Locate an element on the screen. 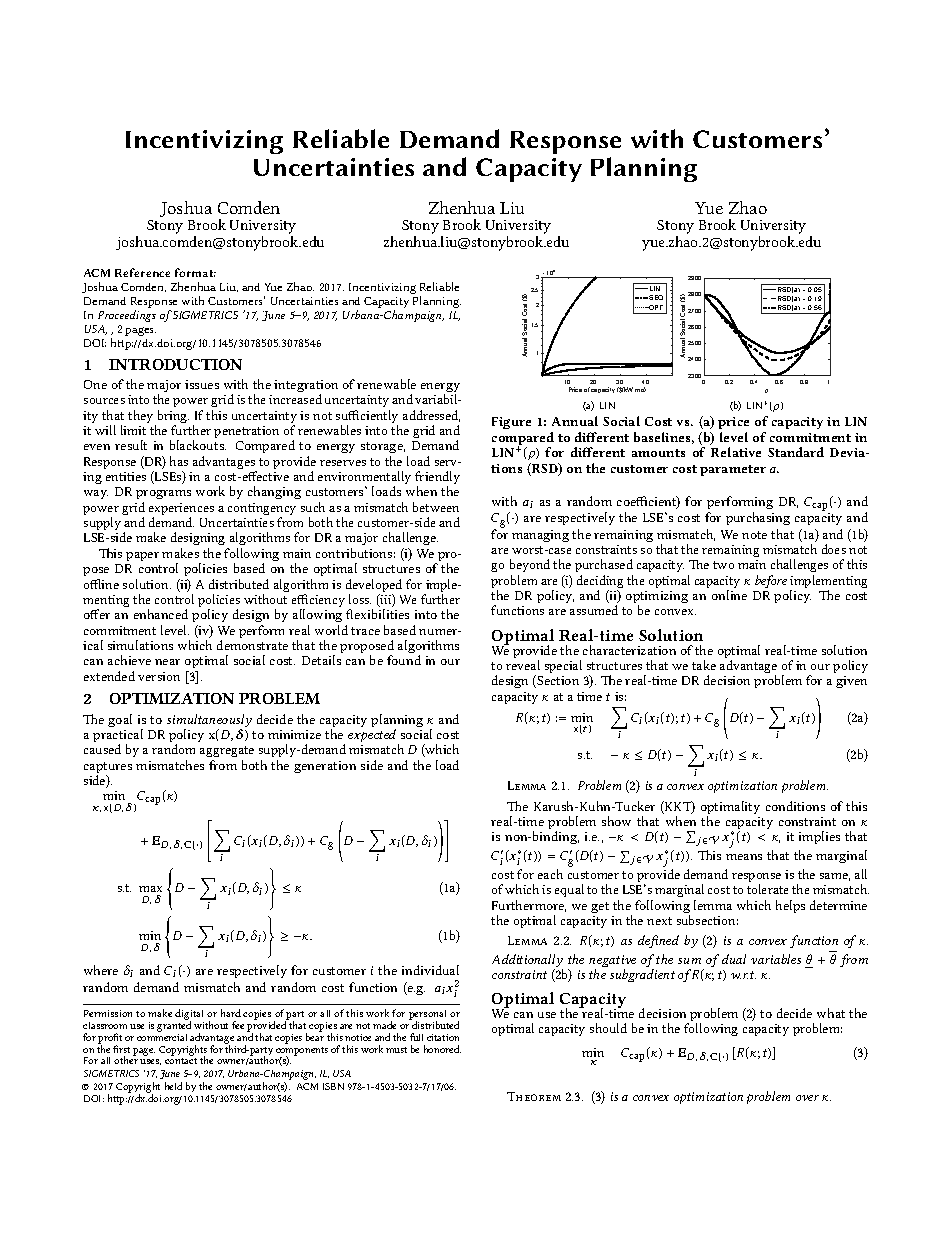 This screenshot has width=952, height=1233. helps is located at coordinates (790, 906).
